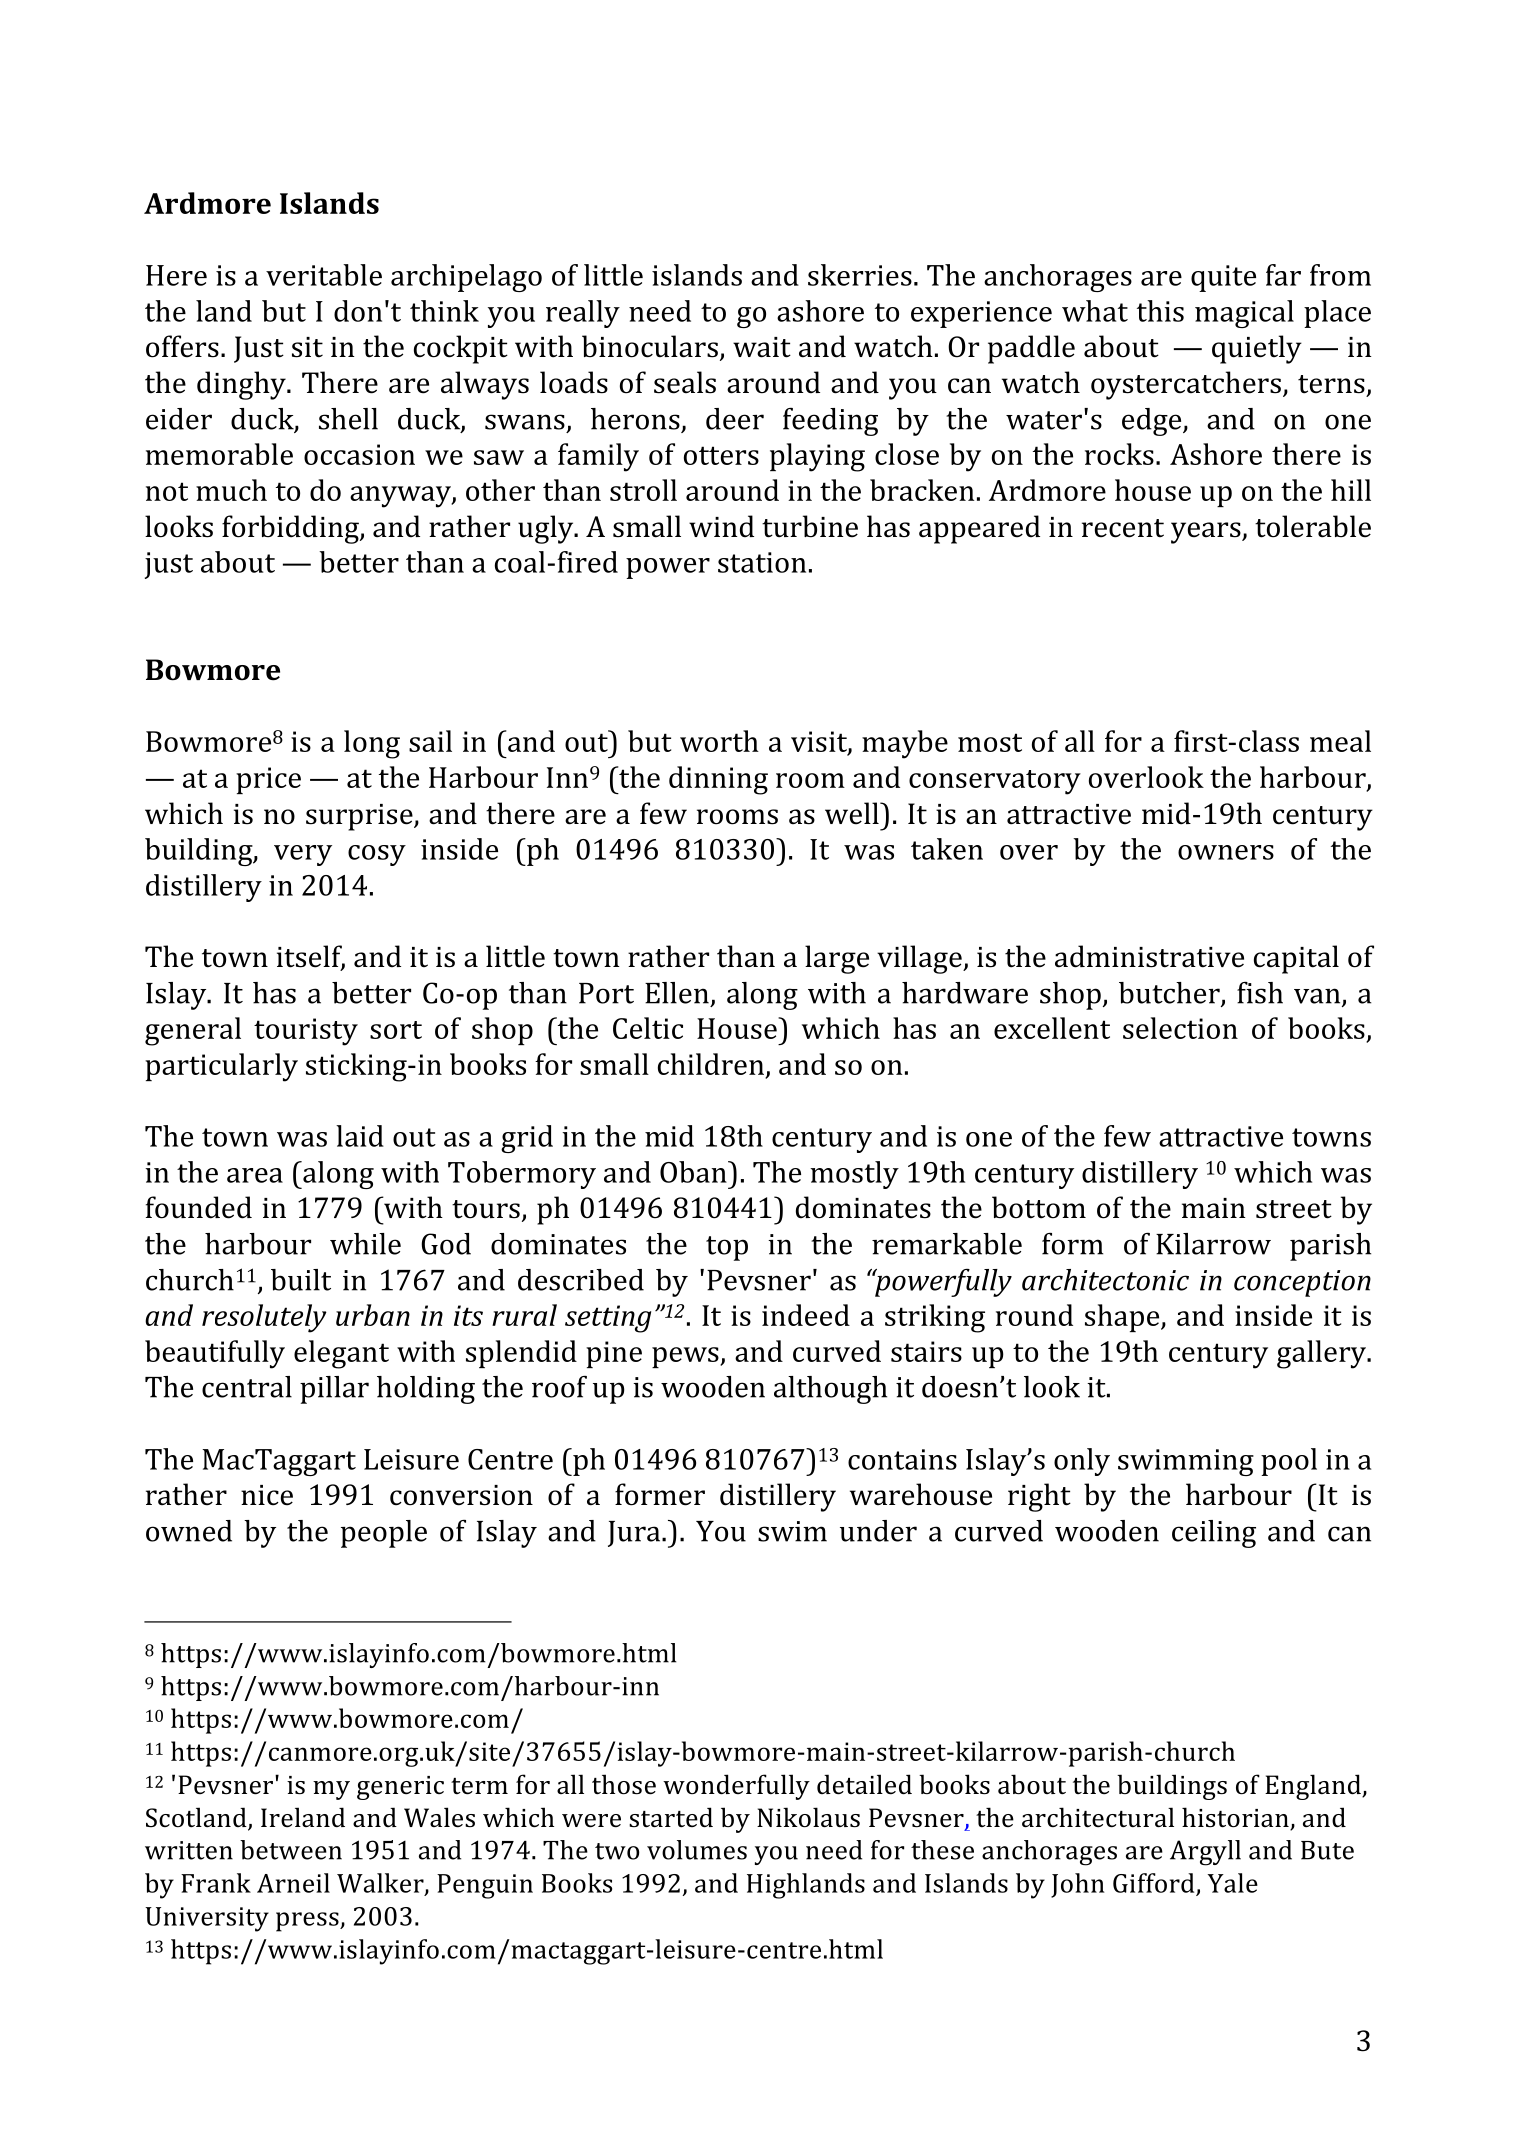 Image resolution: width=1517 pixels, height=2147 pixels. What do you see at coordinates (267, 1495) in the image?
I see `nice` at bounding box center [267, 1495].
